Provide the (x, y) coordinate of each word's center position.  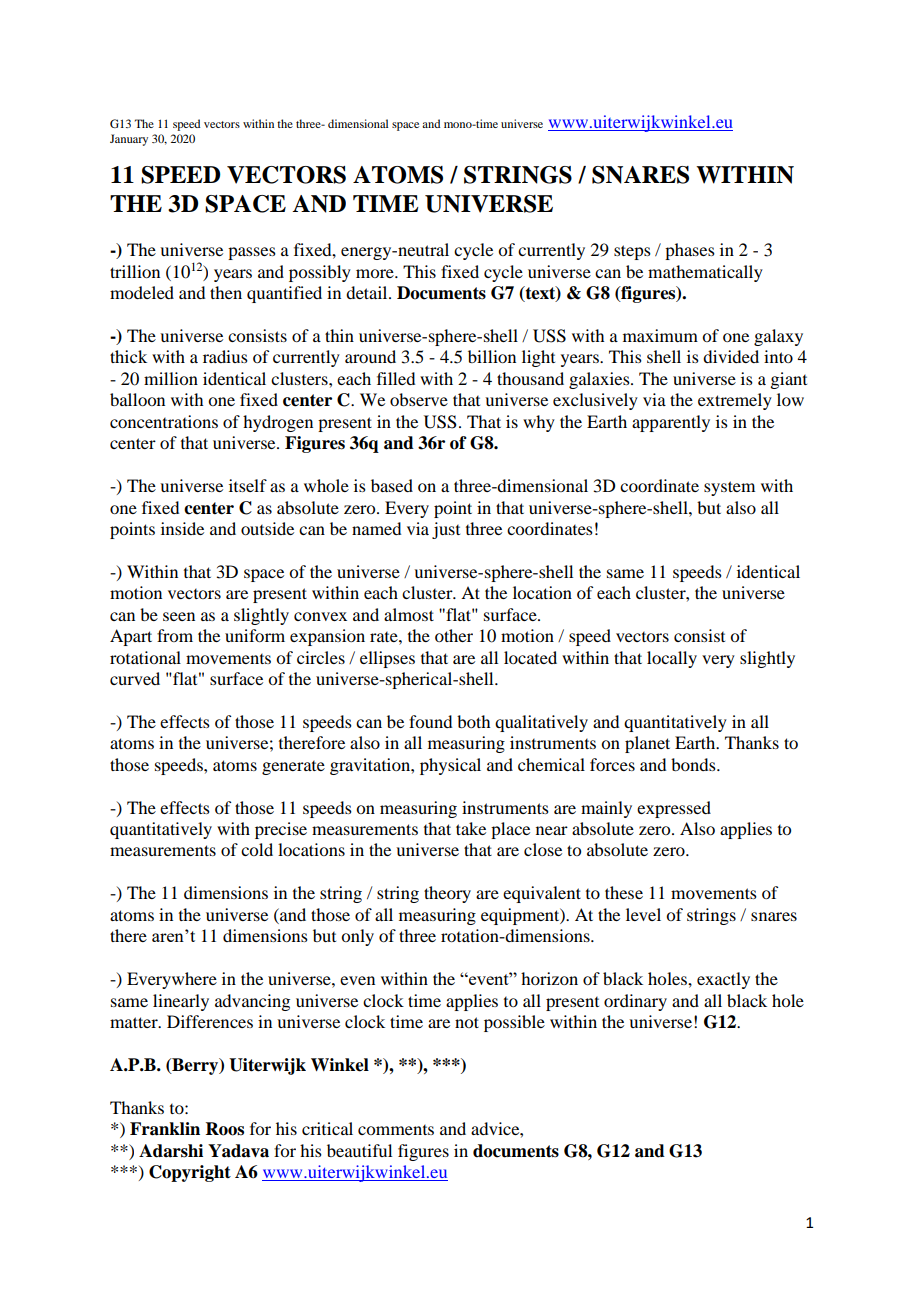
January (129, 140)
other (454, 635)
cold (257, 849)
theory (447, 894)
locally (672, 659)
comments (396, 1130)
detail (368, 292)
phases (690, 251)
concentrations (164, 421)
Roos (225, 1129)
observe (419, 399)
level (643, 914)
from (175, 635)
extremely (735, 401)
